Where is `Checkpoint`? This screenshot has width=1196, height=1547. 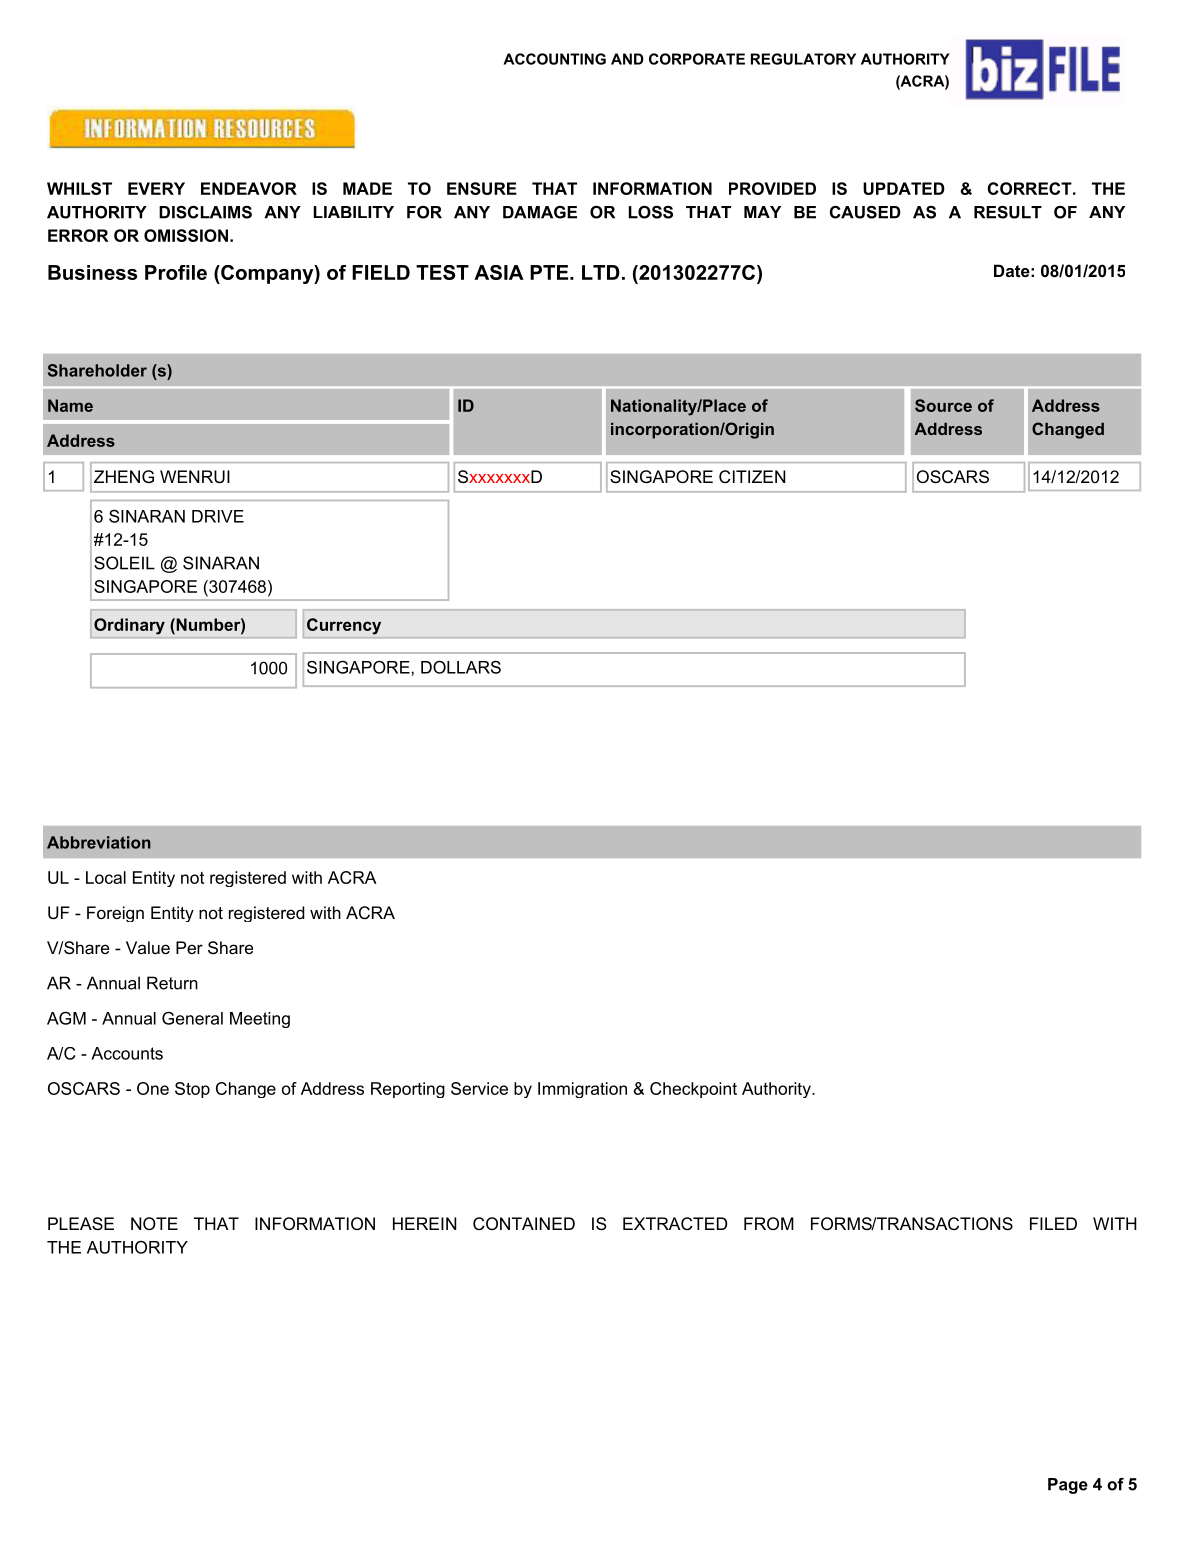 Checkpoint is located at coordinates (693, 1090).
